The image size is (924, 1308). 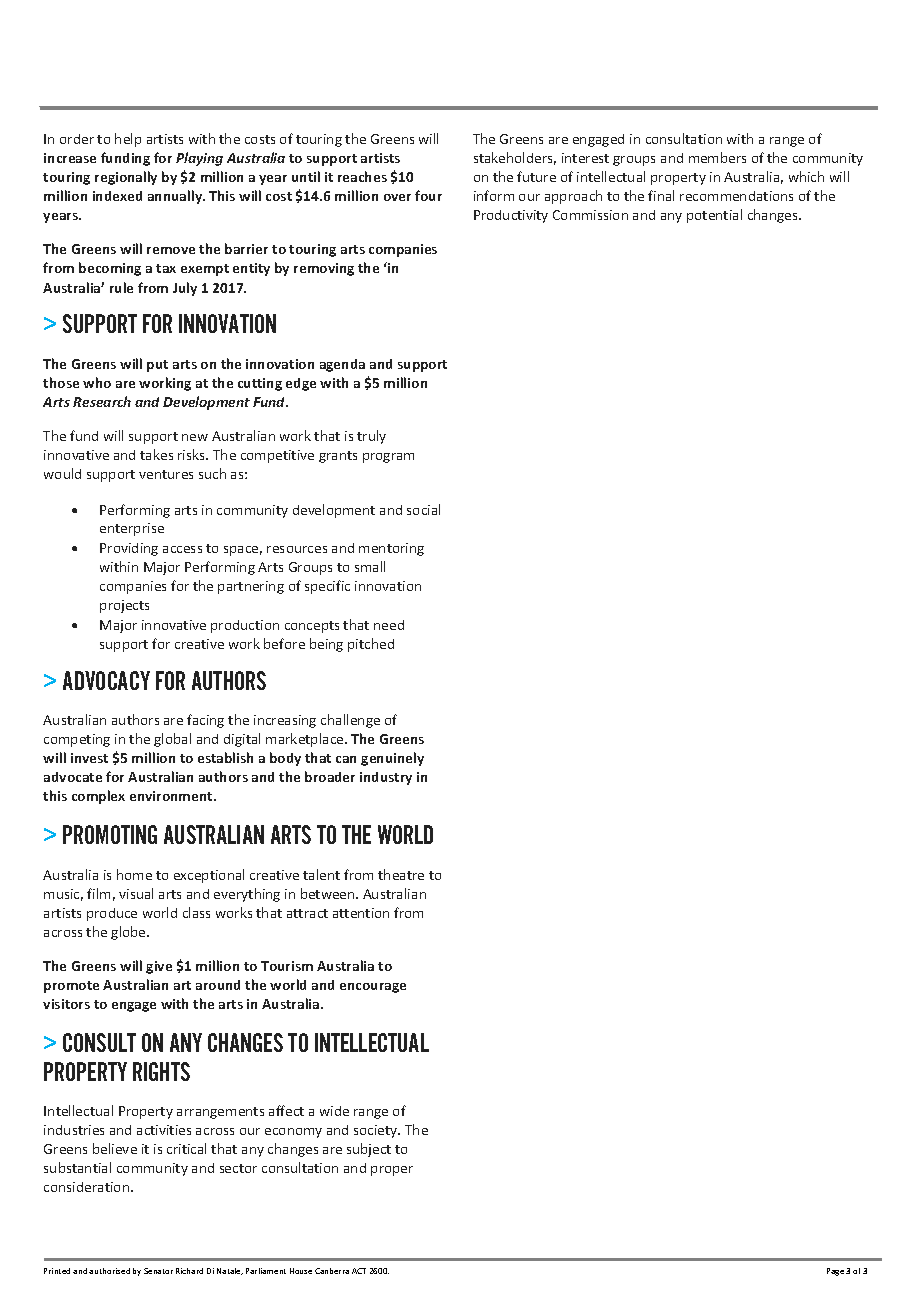 I want to click on recommendations, so click(x=736, y=196).
